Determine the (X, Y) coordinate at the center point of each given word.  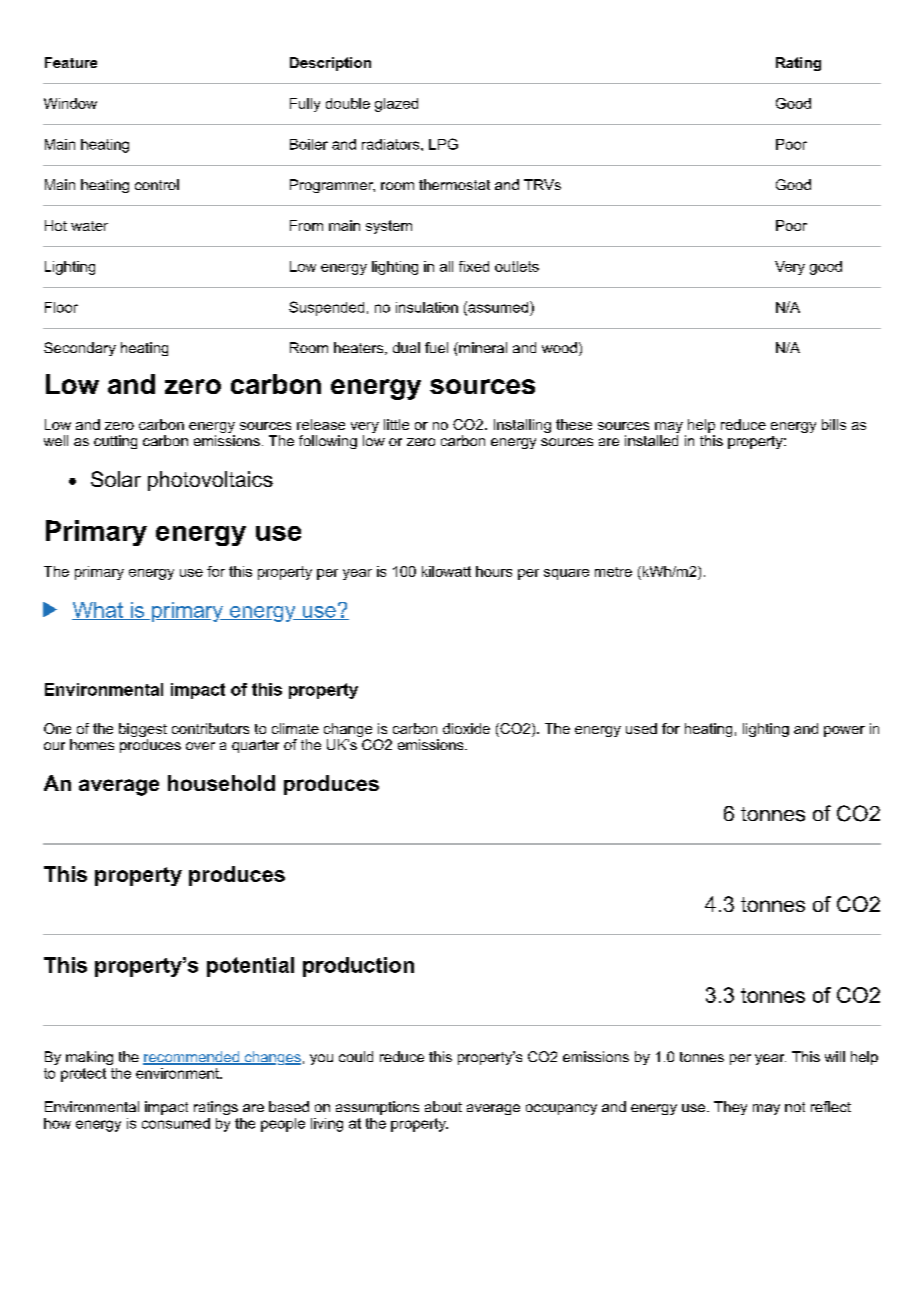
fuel (436, 347)
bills (834, 424)
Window (70, 103)
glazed (396, 105)
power (844, 731)
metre (613, 572)
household (221, 783)
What (98, 611)
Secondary (80, 349)
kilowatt (446, 571)
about (443, 1106)
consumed (176, 1123)
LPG (443, 144)
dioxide (466, 728)
